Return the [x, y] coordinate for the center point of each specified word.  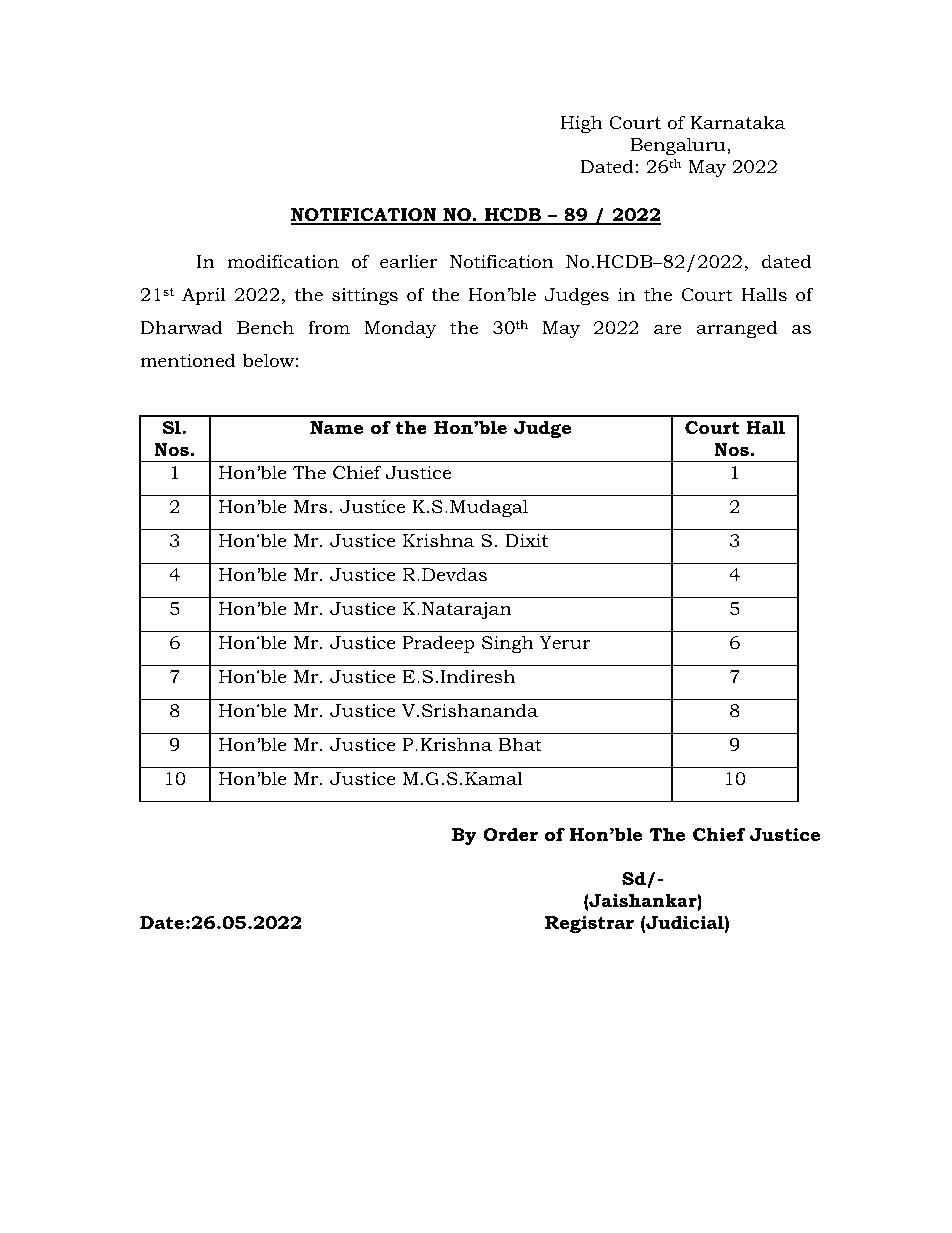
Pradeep [439, 644]
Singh [508, 644]
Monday [400, 329]
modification [283, 261]
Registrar [589, 924]
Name [336, 428]
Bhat [520, 744]
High [582, 124]
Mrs [310, 506]
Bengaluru [679, 146]
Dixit [526, 540]
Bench [265, 327]
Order [510, 834]
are [668, 329]
